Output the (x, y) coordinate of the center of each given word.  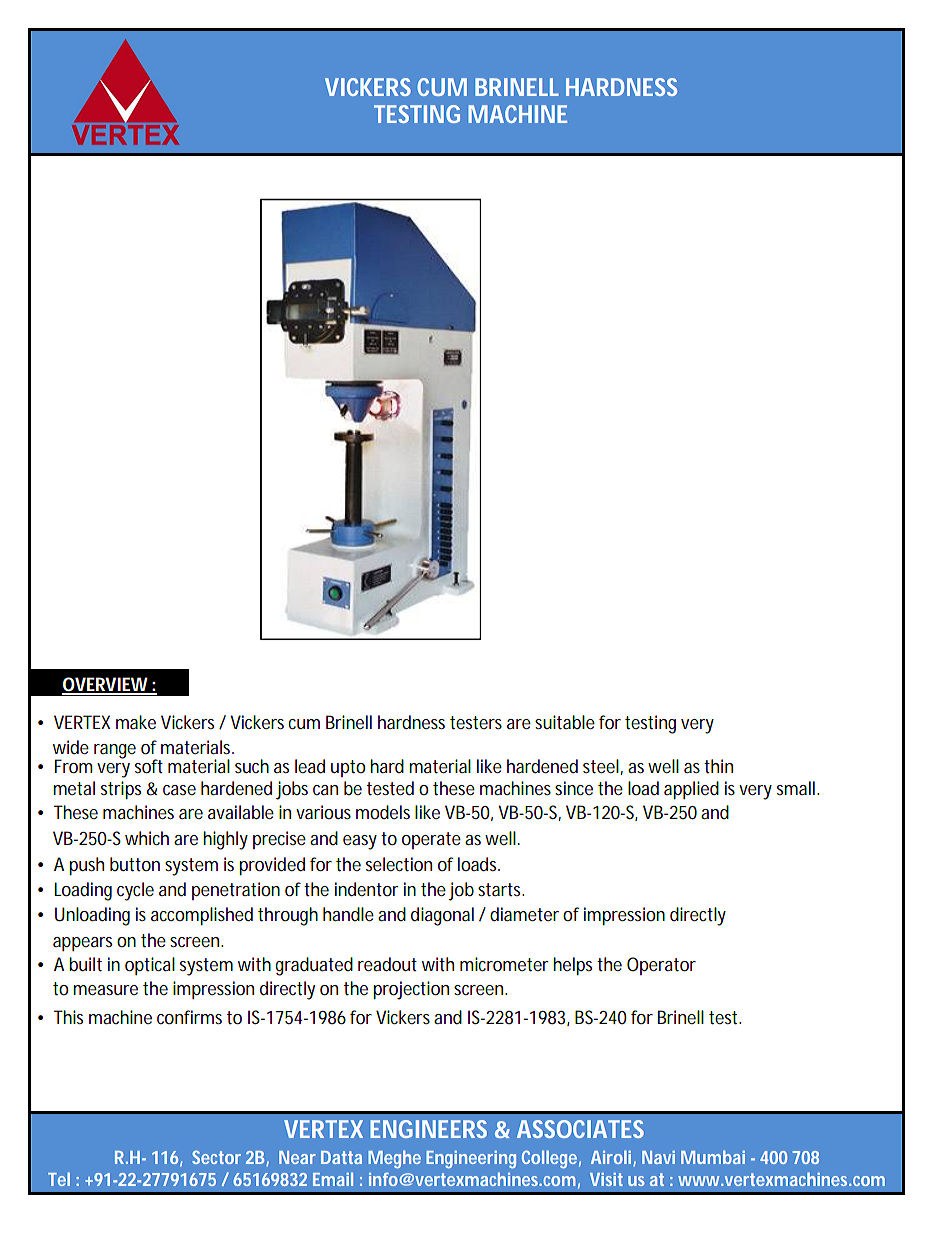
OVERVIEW (106, 685)
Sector (216, 1157)
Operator (661, 966)
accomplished (202, 916)
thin (718, 766)
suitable (565, 722)
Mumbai (713, 1157)
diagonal (442, 916)
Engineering (471, 1159)
